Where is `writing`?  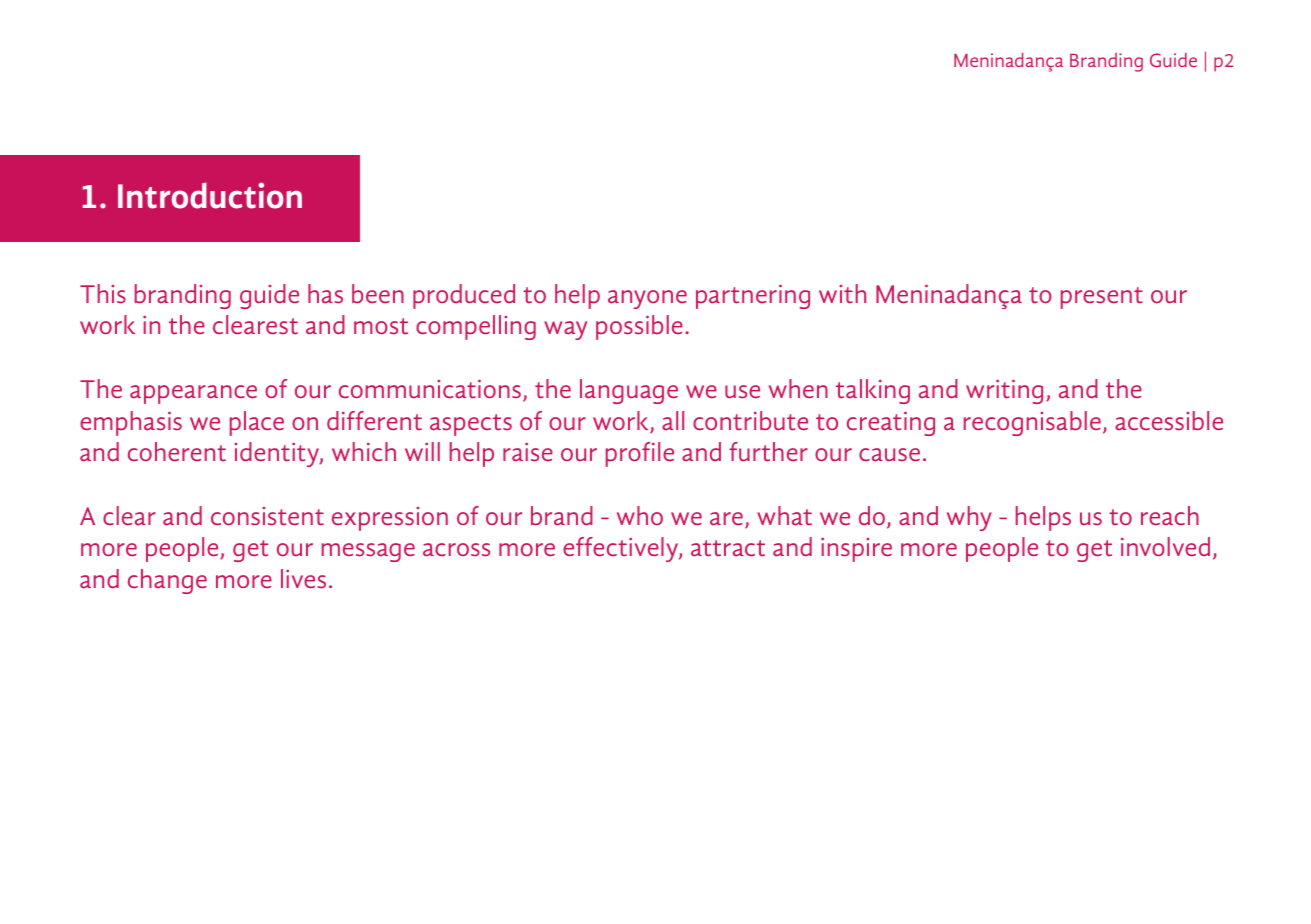
writing is located at coordinates (1004, 391).
